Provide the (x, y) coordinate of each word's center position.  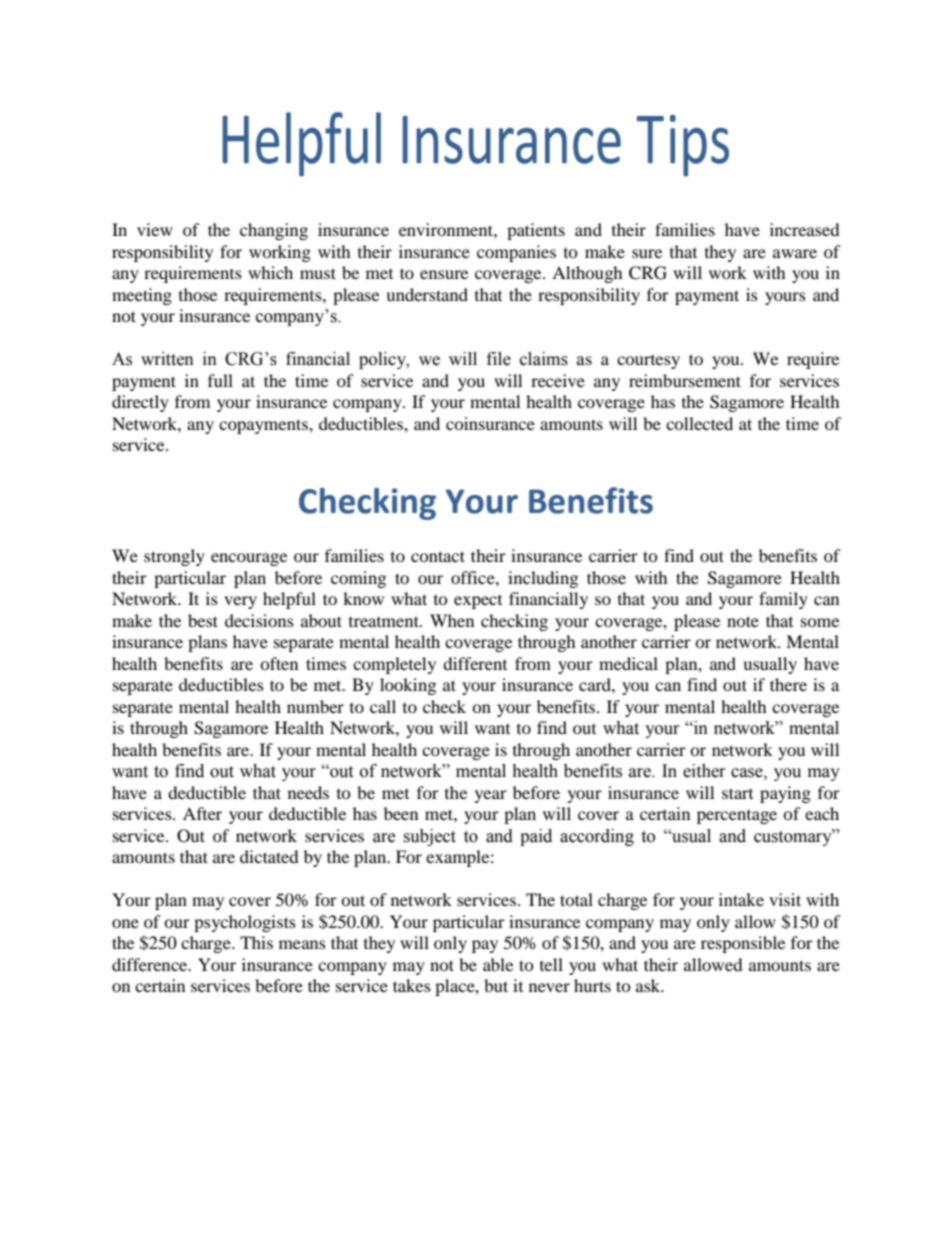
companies (516, 253)
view (155, 229)
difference (151, 964)
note (743, 621)
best (203, 620)
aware (795, 253)
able (498, 964)
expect (478, 602)
